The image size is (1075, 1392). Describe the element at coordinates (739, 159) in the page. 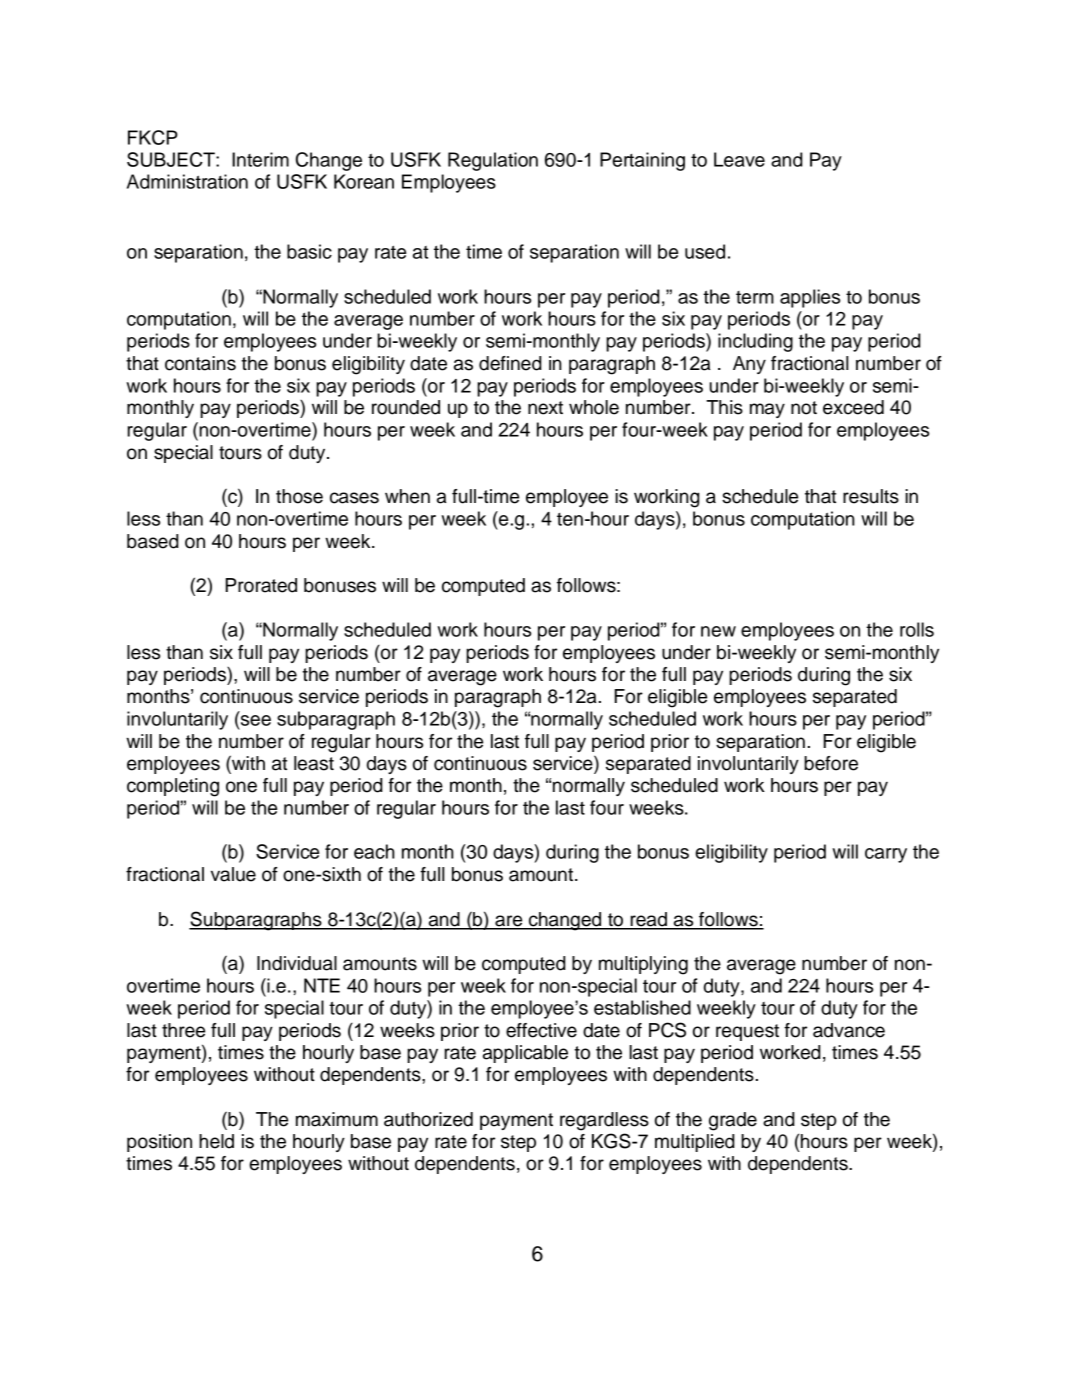

I see `Leave` at that location.
